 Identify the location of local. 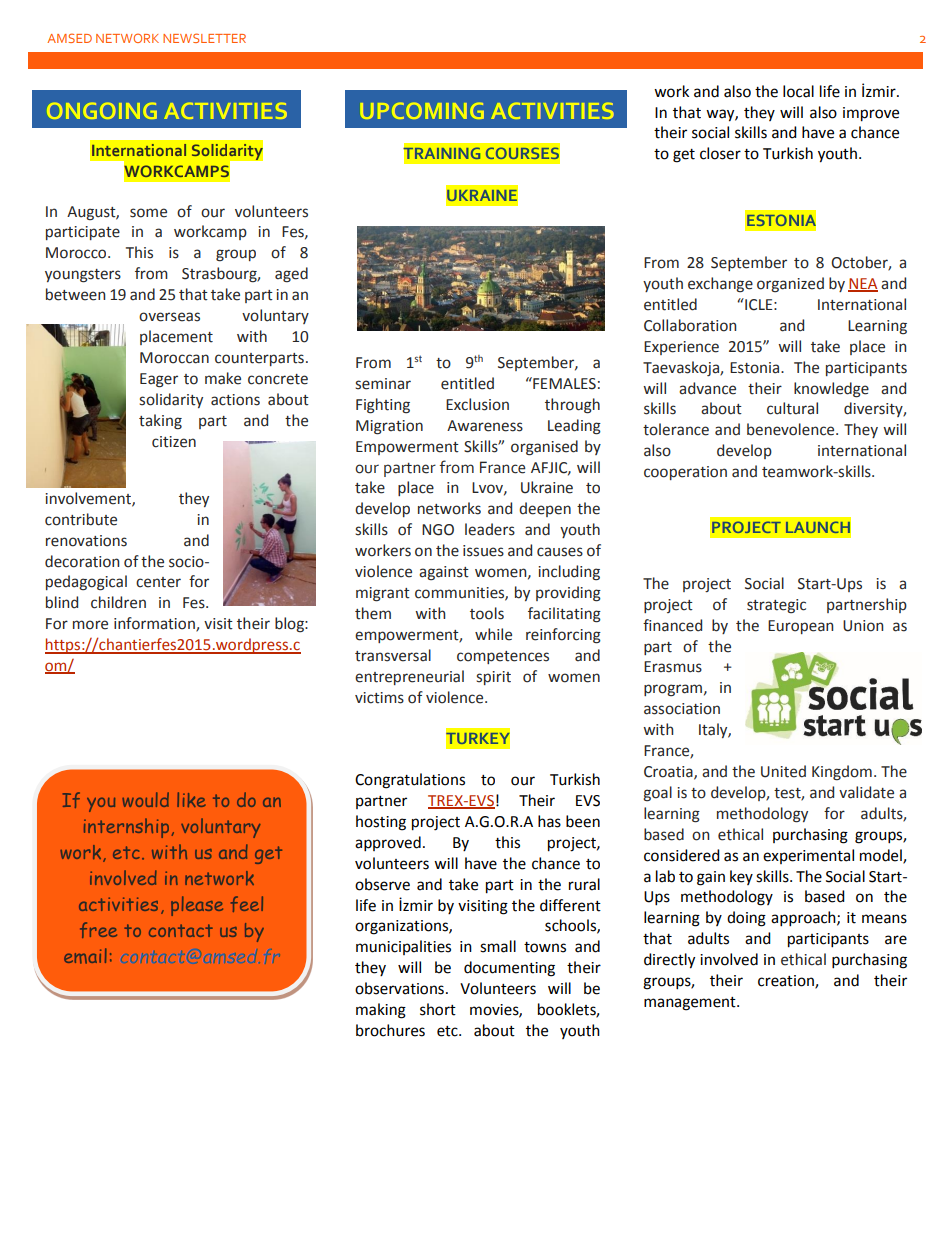
(798, 91).
